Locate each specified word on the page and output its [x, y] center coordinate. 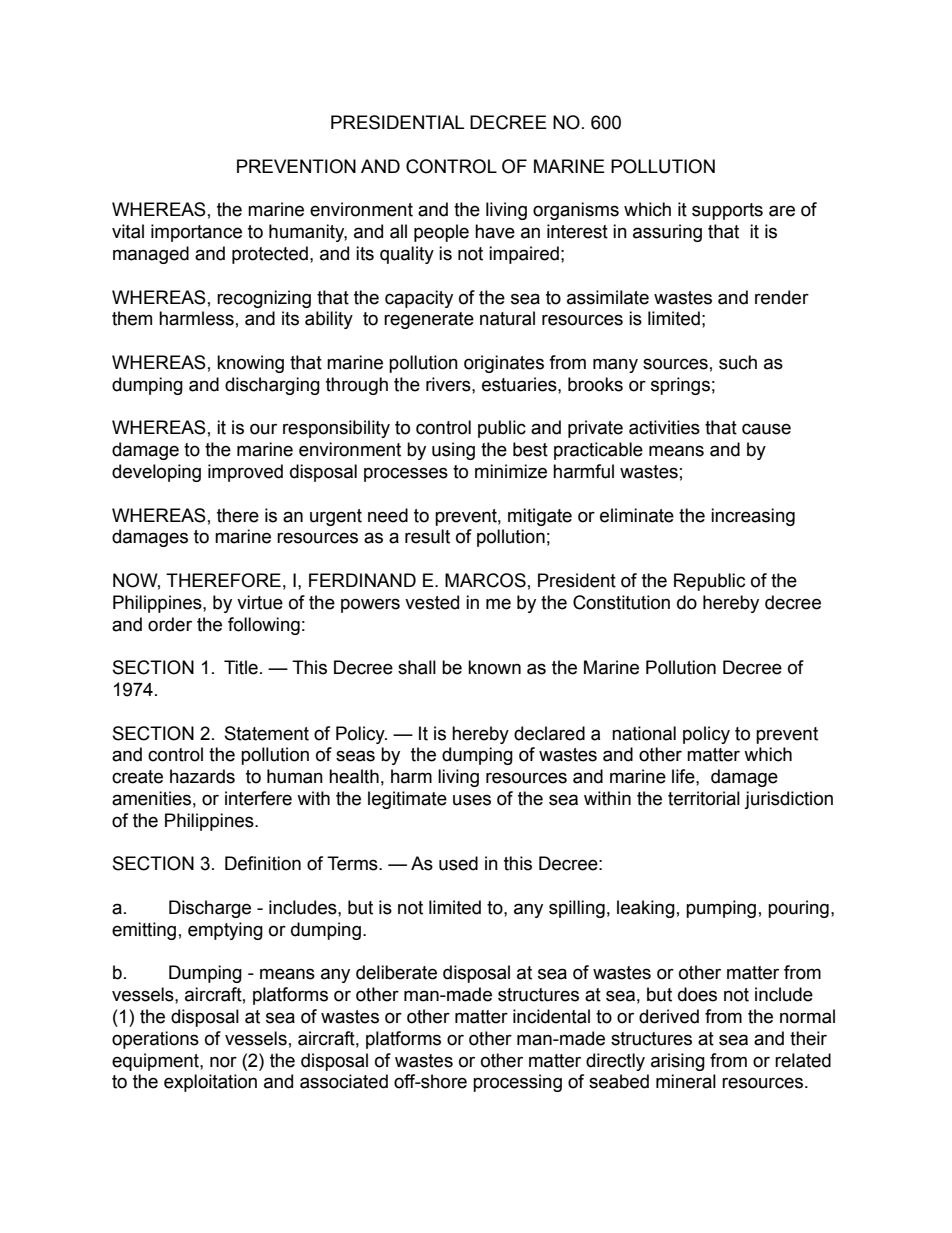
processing [517, 1083]
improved [245, 473]
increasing [753, 517]
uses [472, 800]
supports [727, 211]
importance [196, 233]
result [427, 536]
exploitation [210, 1083]
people [441, 233]
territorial [704, 798]
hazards [202, 776]
